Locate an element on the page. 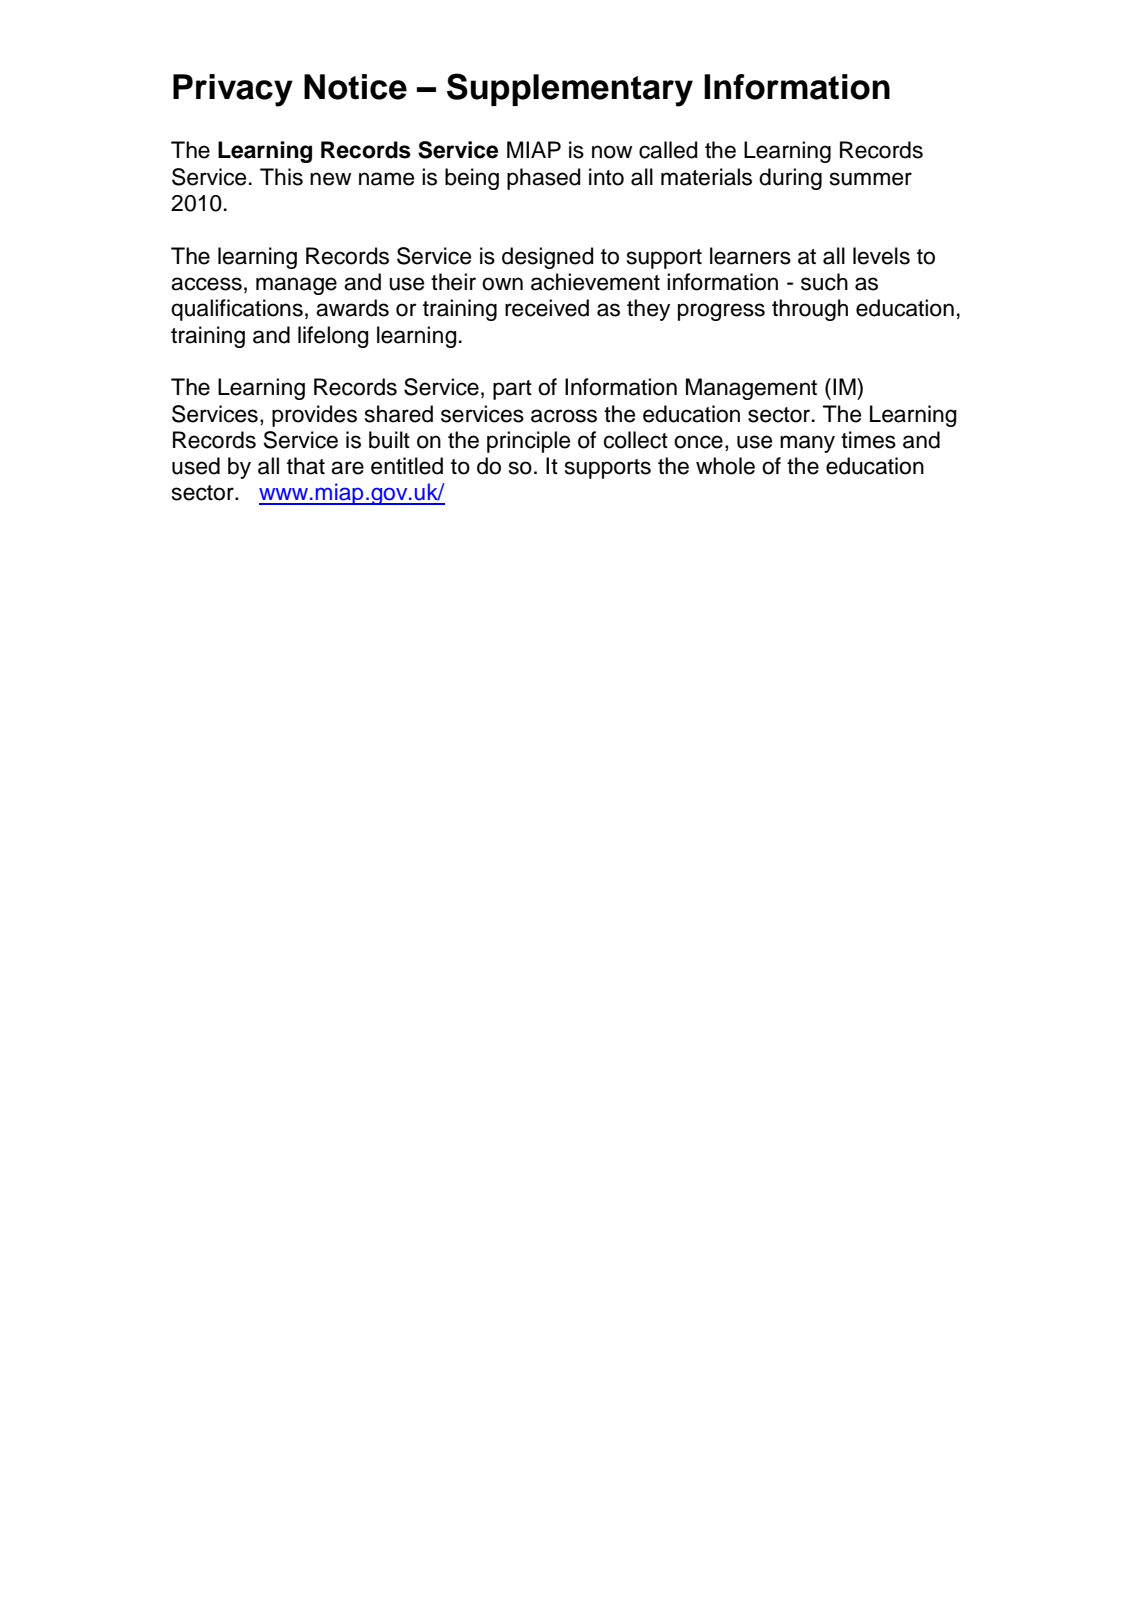  called is located at coordinates (668, 150).
